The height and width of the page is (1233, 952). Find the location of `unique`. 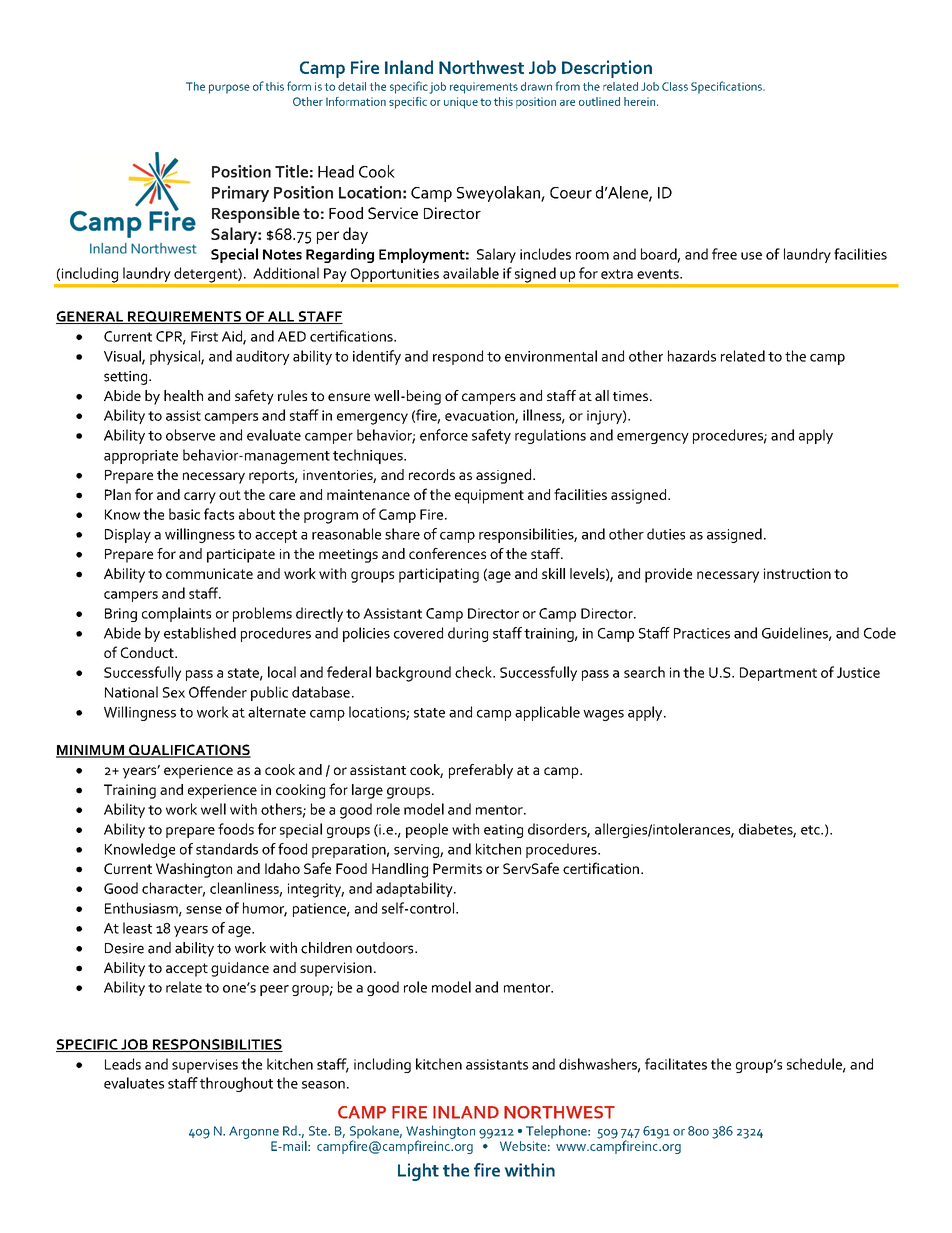

unique is located at coordinates (461, 103).
